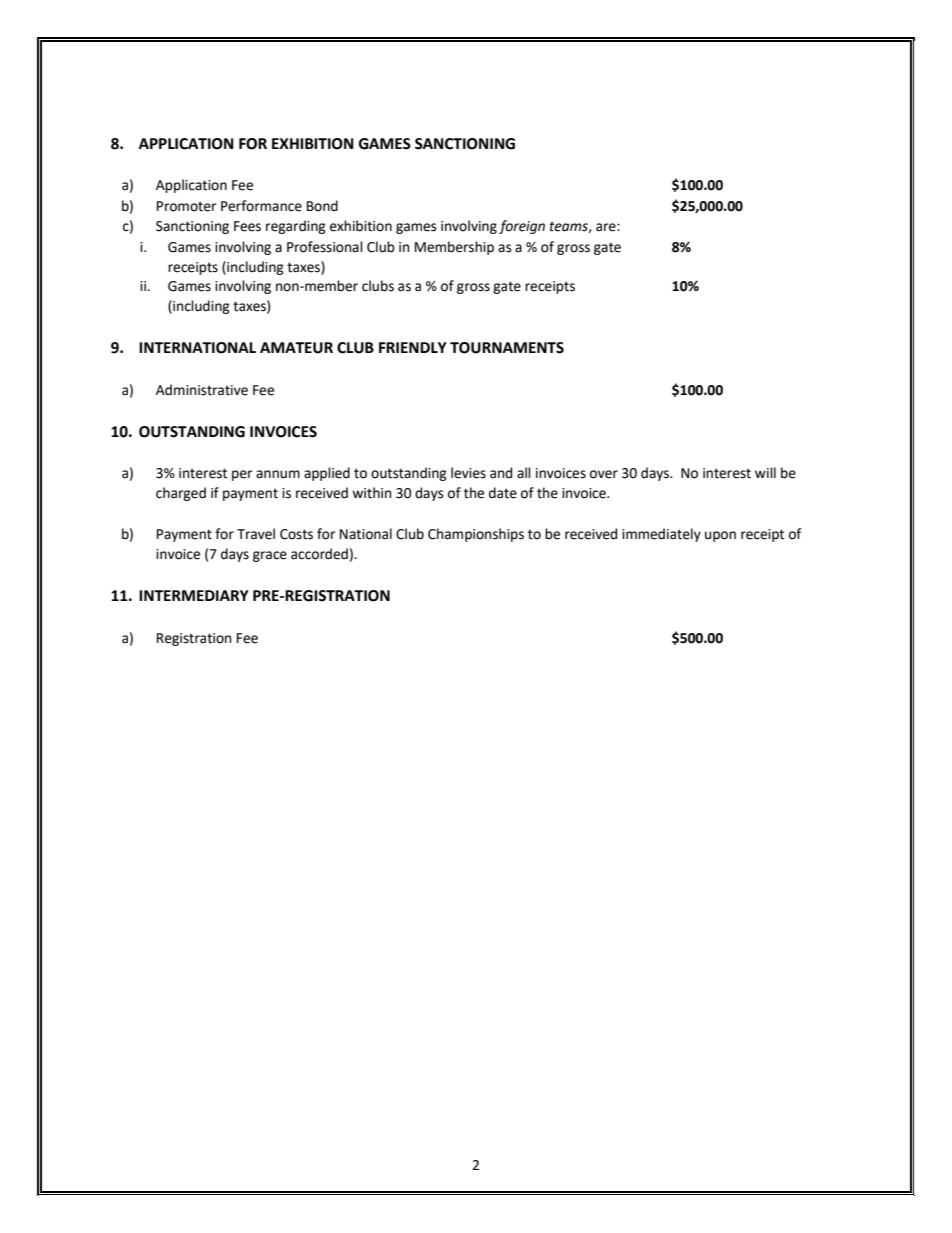 The height and width of the page is (1233, 952). I want to click on INTERMEDIARY, so click(194, 595).
